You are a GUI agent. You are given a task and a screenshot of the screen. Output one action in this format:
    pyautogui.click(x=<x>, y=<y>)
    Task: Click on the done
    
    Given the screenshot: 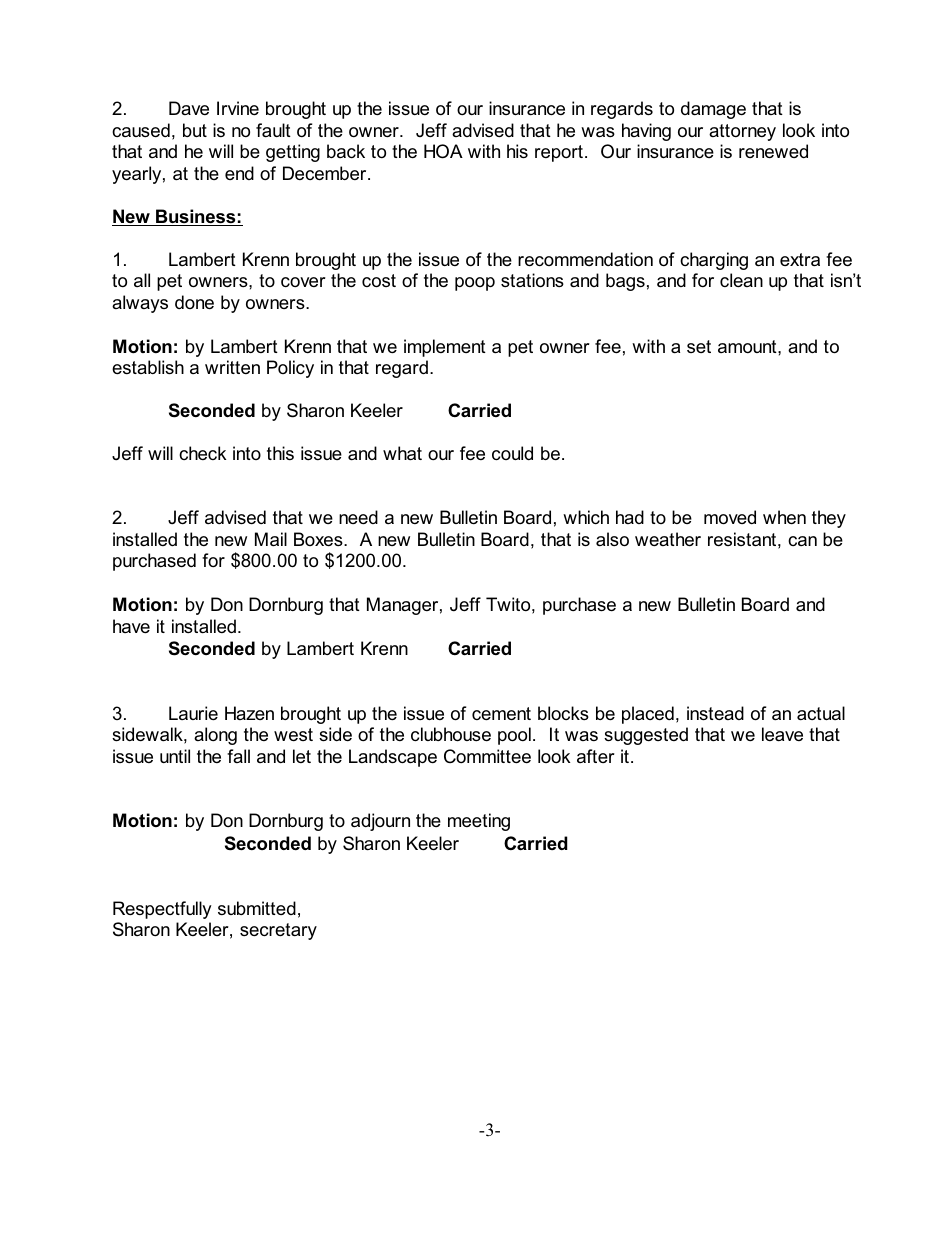 What is the action you would take?
    pyautogui.click(x=194, y=302)
